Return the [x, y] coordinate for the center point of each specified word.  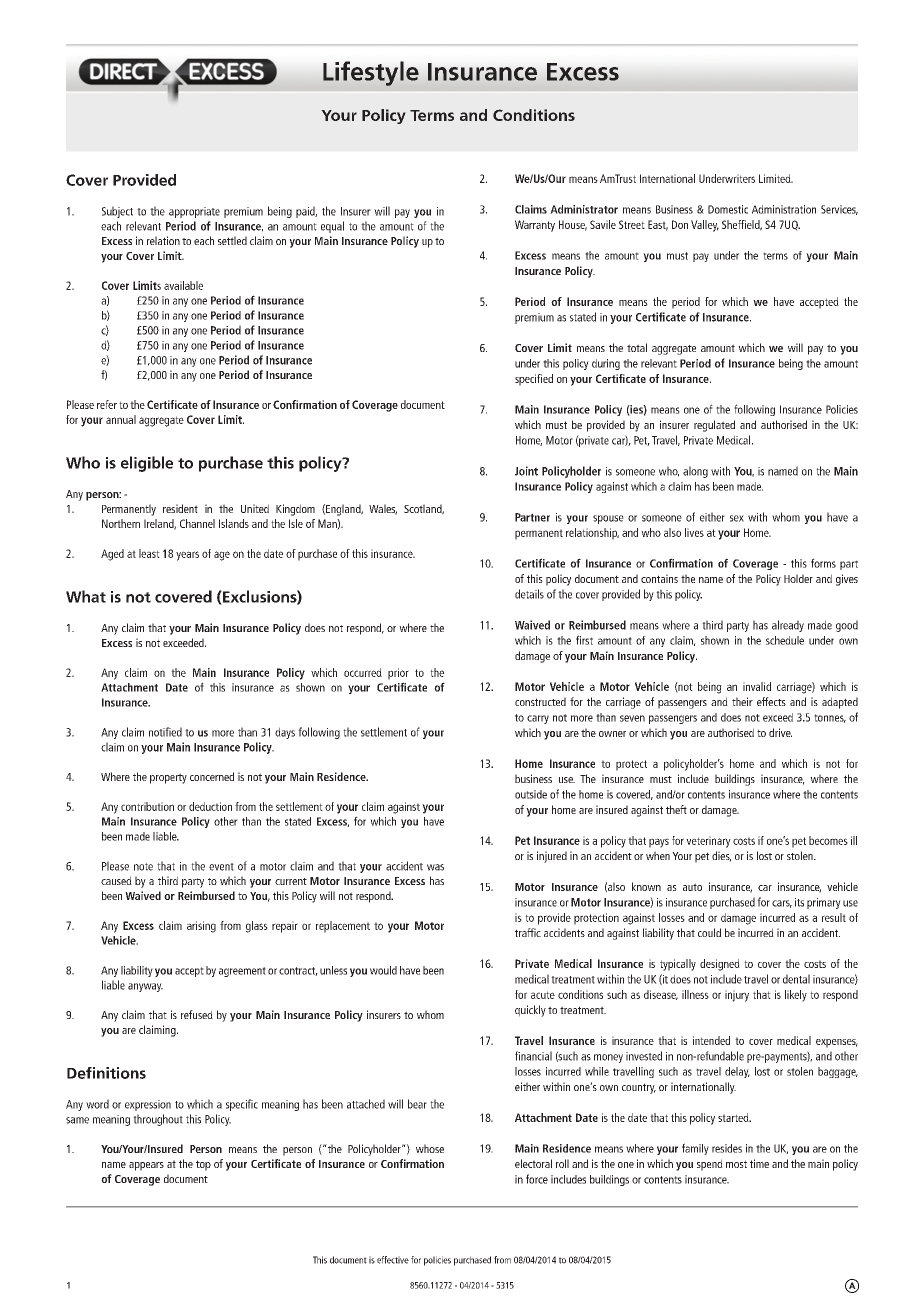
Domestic [728, 209]
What [86, 596]
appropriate [194, 212]
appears [146, 1166]
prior [398, 674]
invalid [757, 686]
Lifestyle [371, 73]
